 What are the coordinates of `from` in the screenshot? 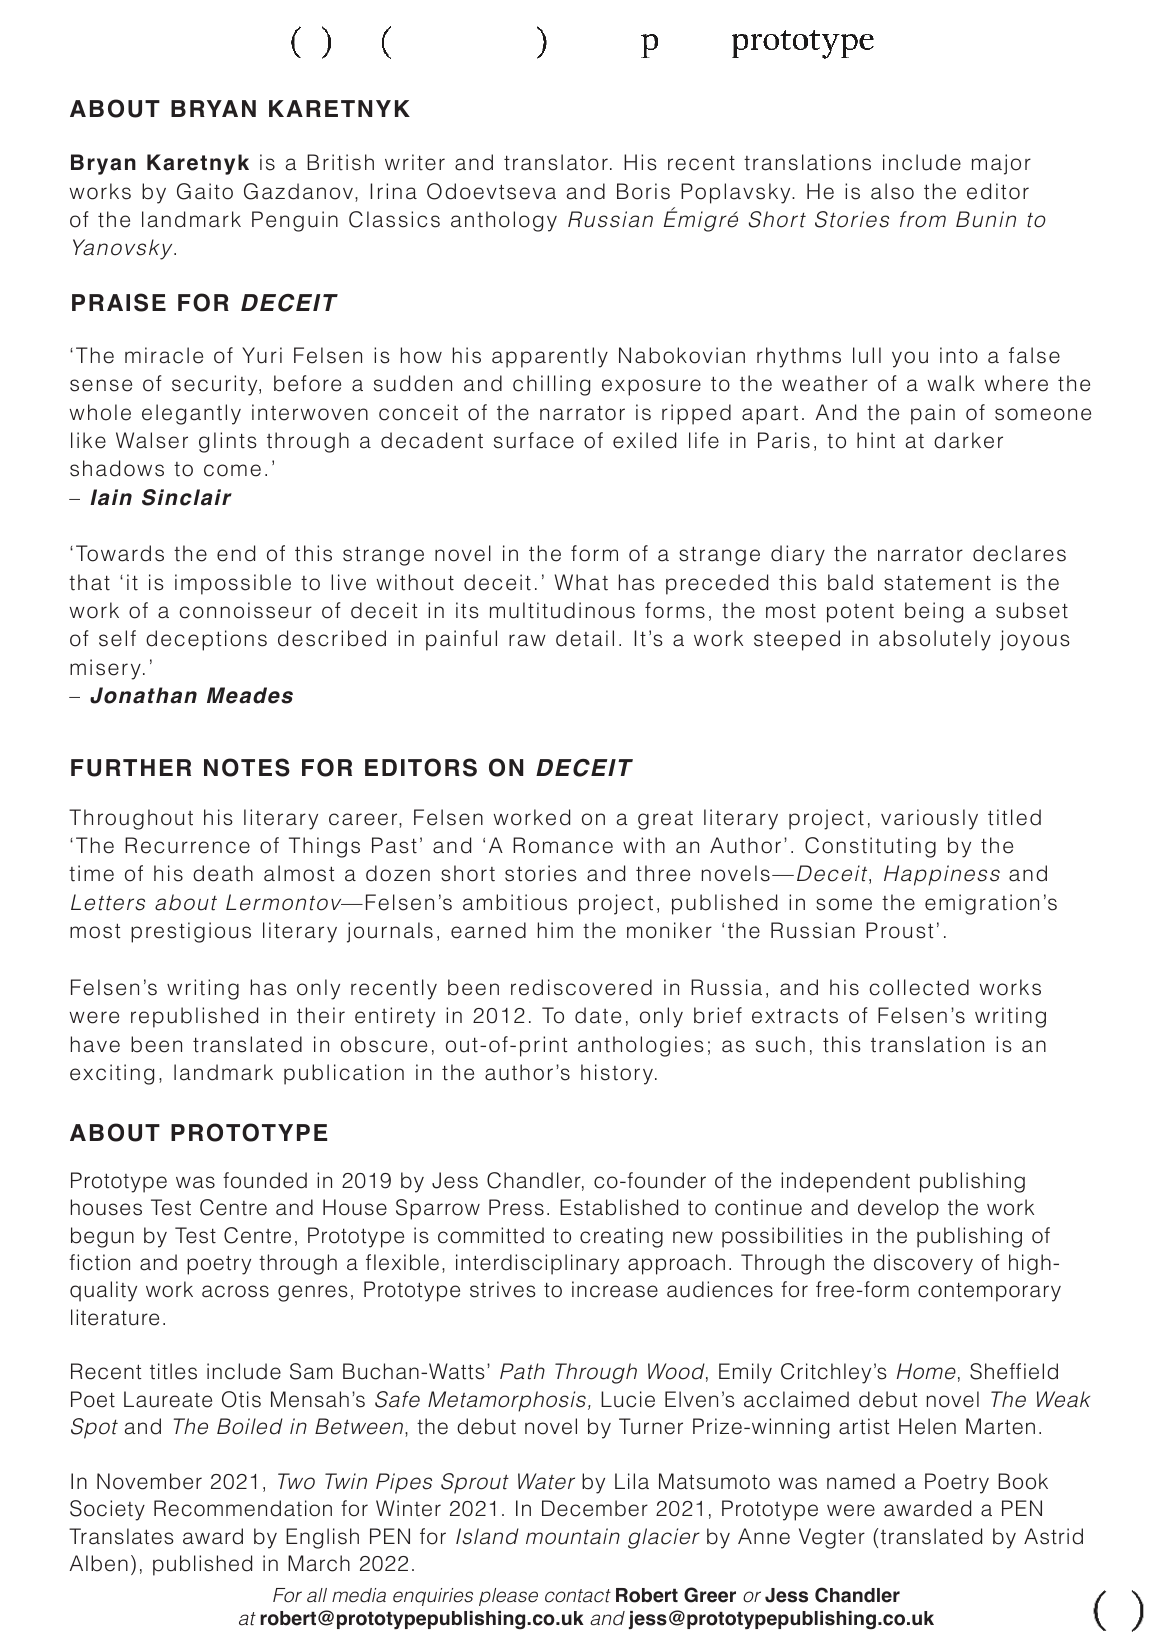 It's located at (923, 219).
